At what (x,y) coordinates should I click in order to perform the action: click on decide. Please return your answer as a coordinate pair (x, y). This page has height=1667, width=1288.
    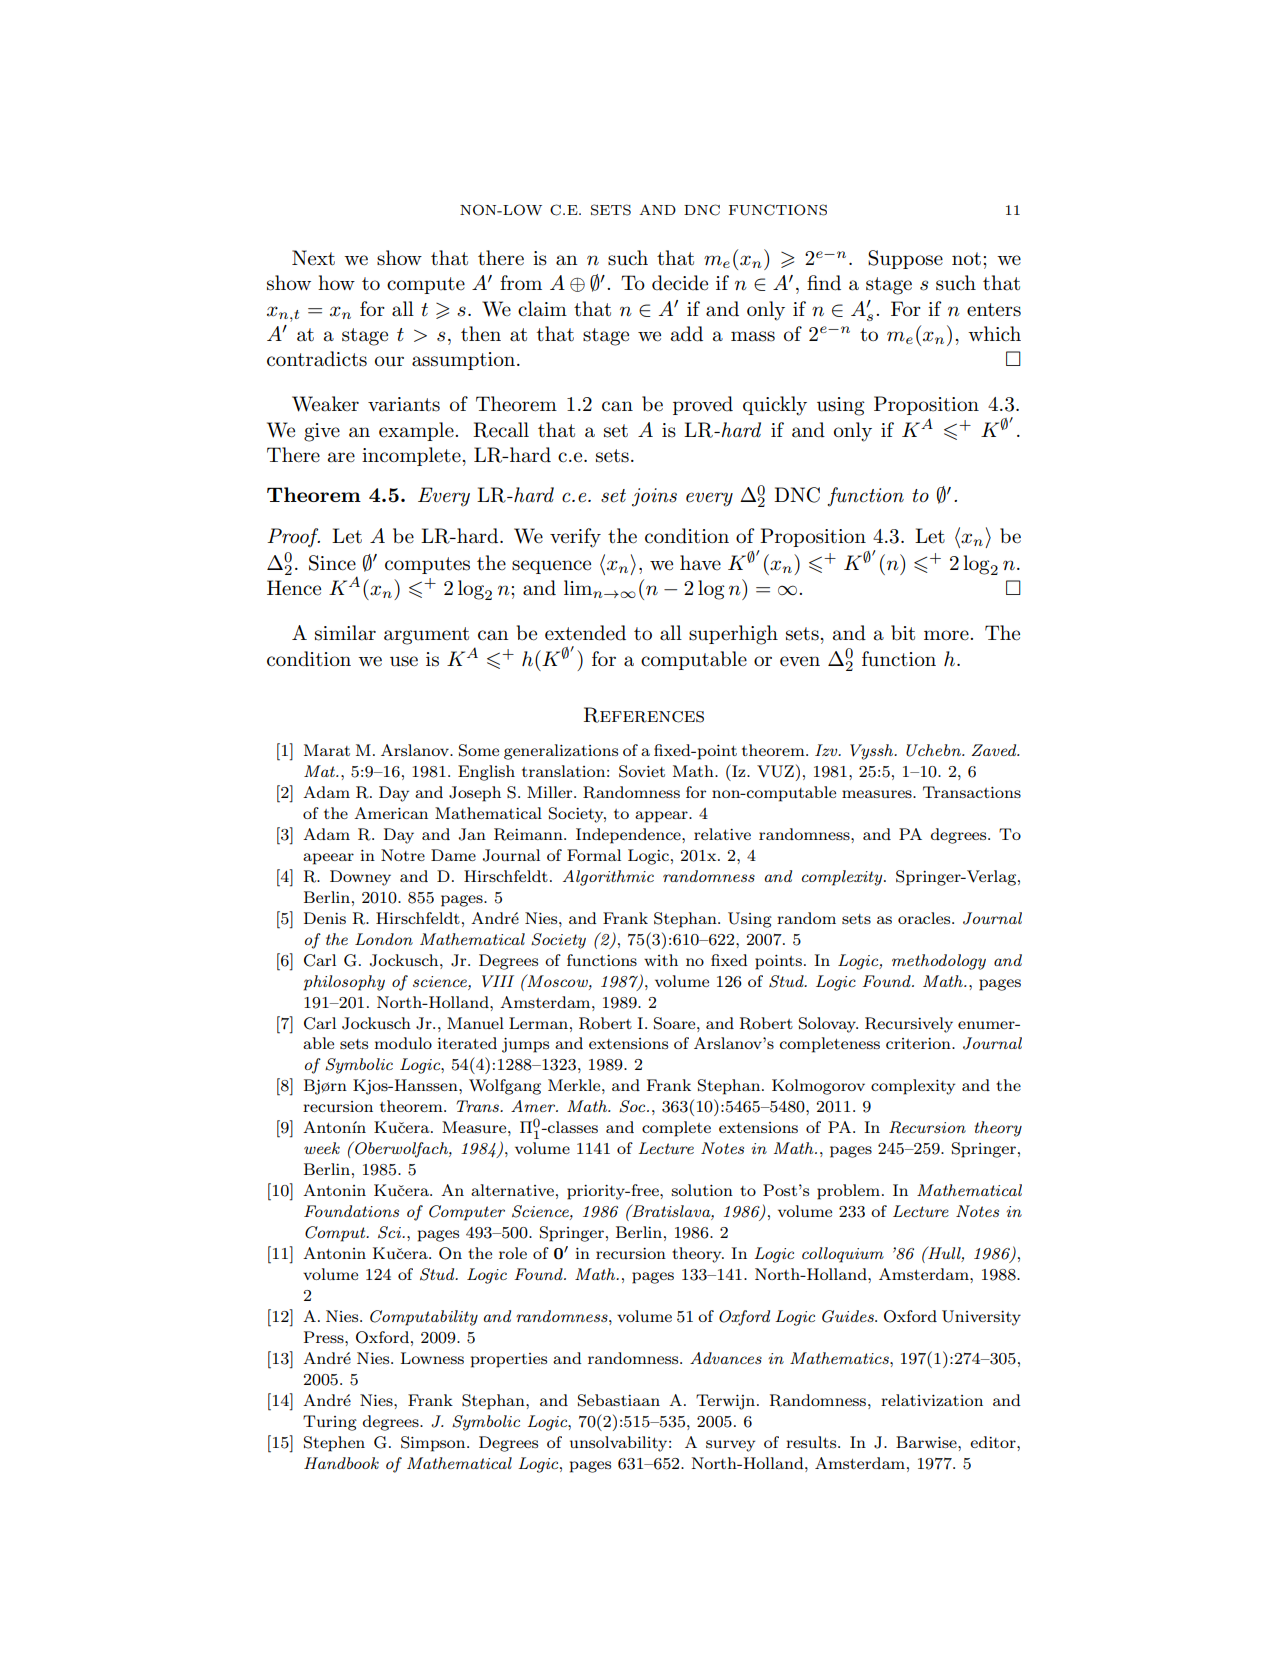
    Looking at the image, I should click on (680, 283).
